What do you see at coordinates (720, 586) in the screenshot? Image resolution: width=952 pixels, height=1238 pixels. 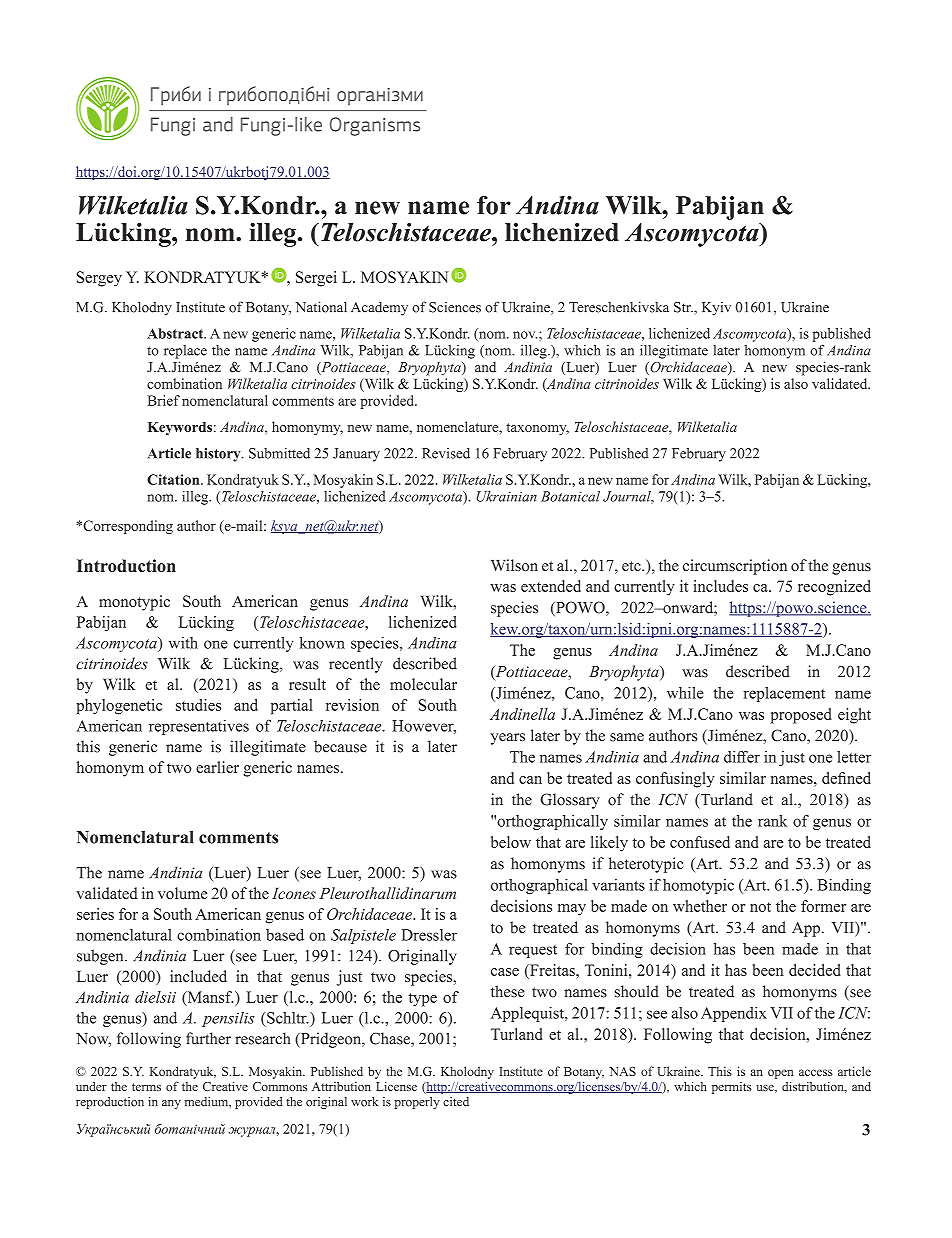 I see `includes` at bounding box center [720, 586].
